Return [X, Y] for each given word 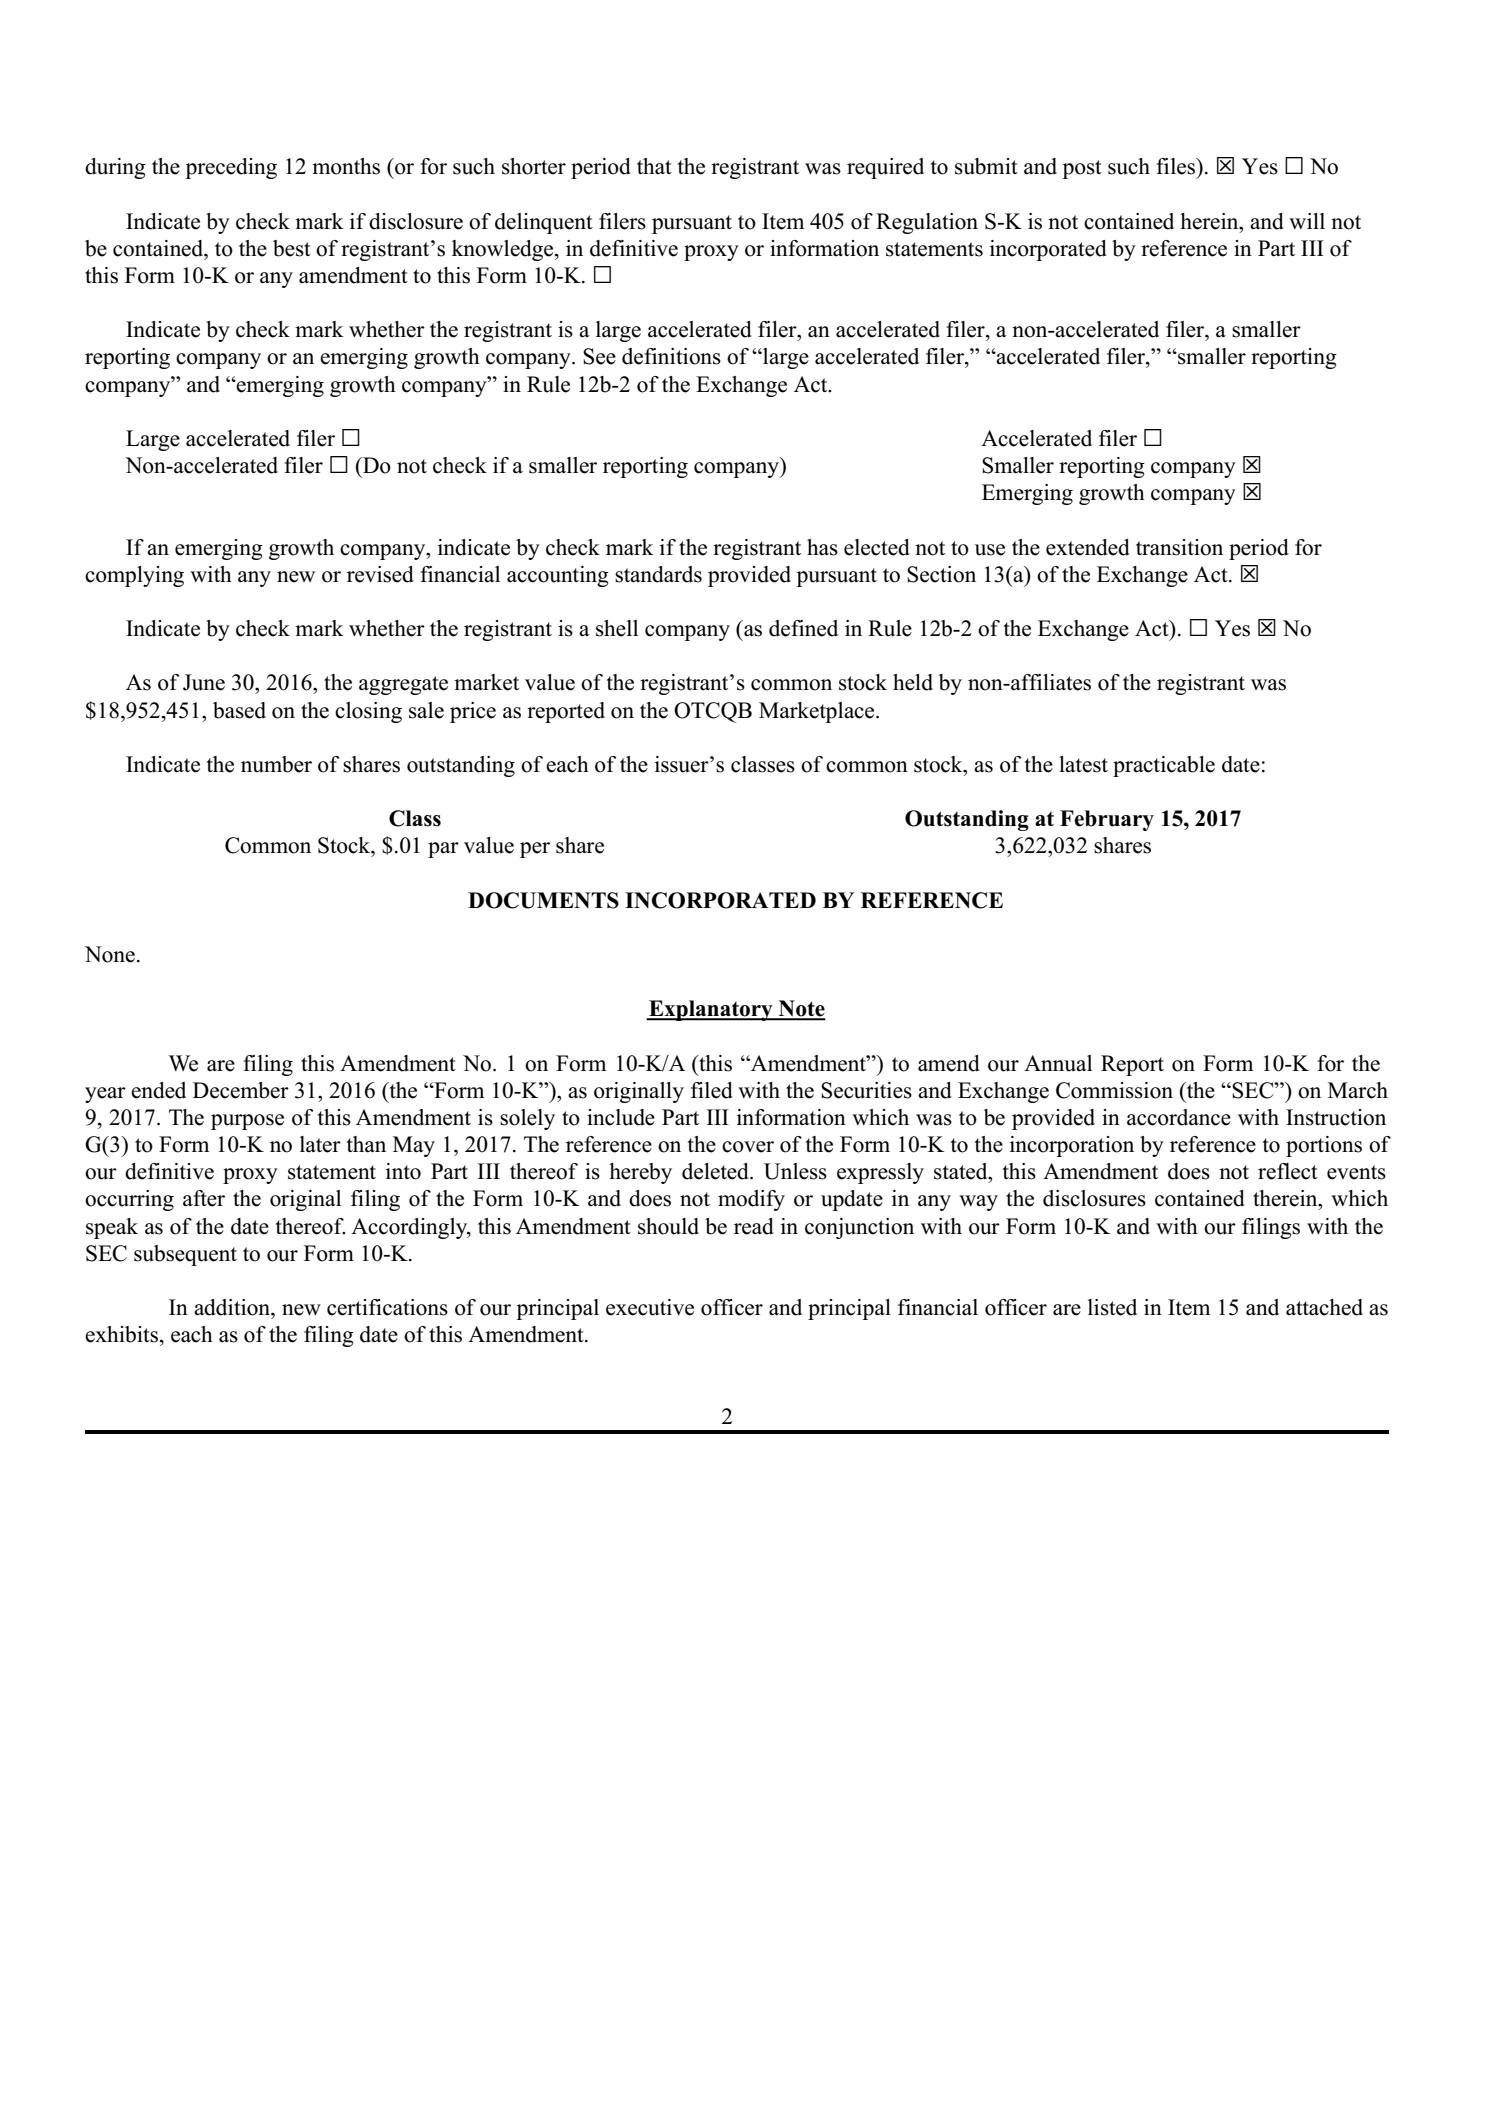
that [654, 166]
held [913, 682]
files [1177, 166]
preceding [231, 168]
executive [650, 1307]
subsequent [185, 1255]
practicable [1164, 766]
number [276, 764]
